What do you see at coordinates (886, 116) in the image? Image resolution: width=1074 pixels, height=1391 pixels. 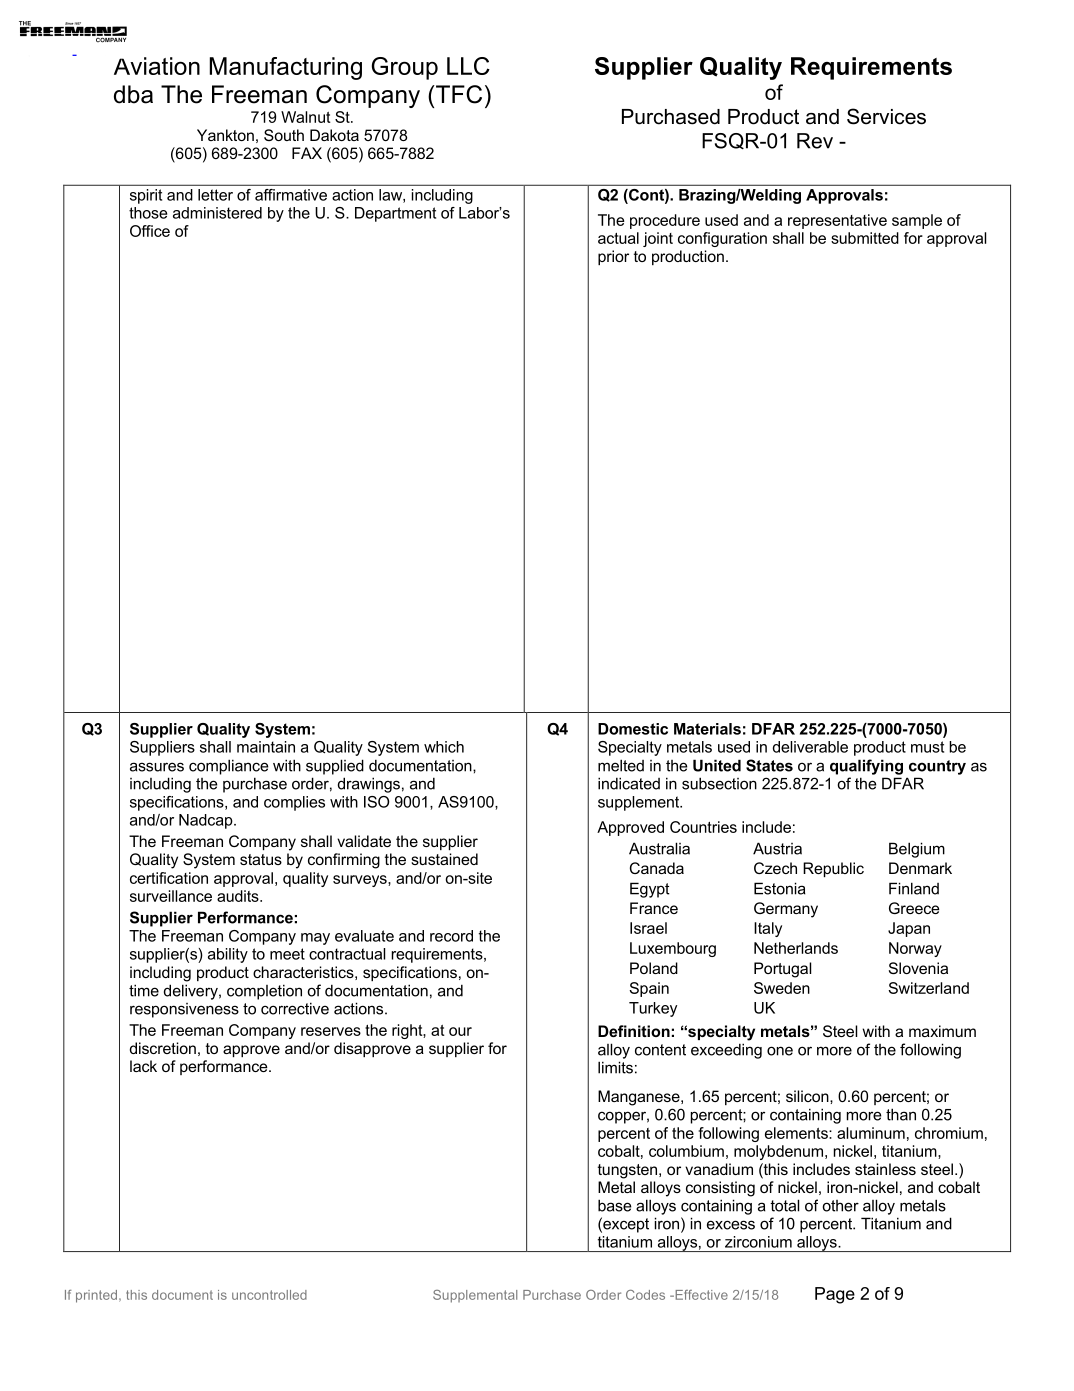 I see `Services` at bounding box center [886, 116].
